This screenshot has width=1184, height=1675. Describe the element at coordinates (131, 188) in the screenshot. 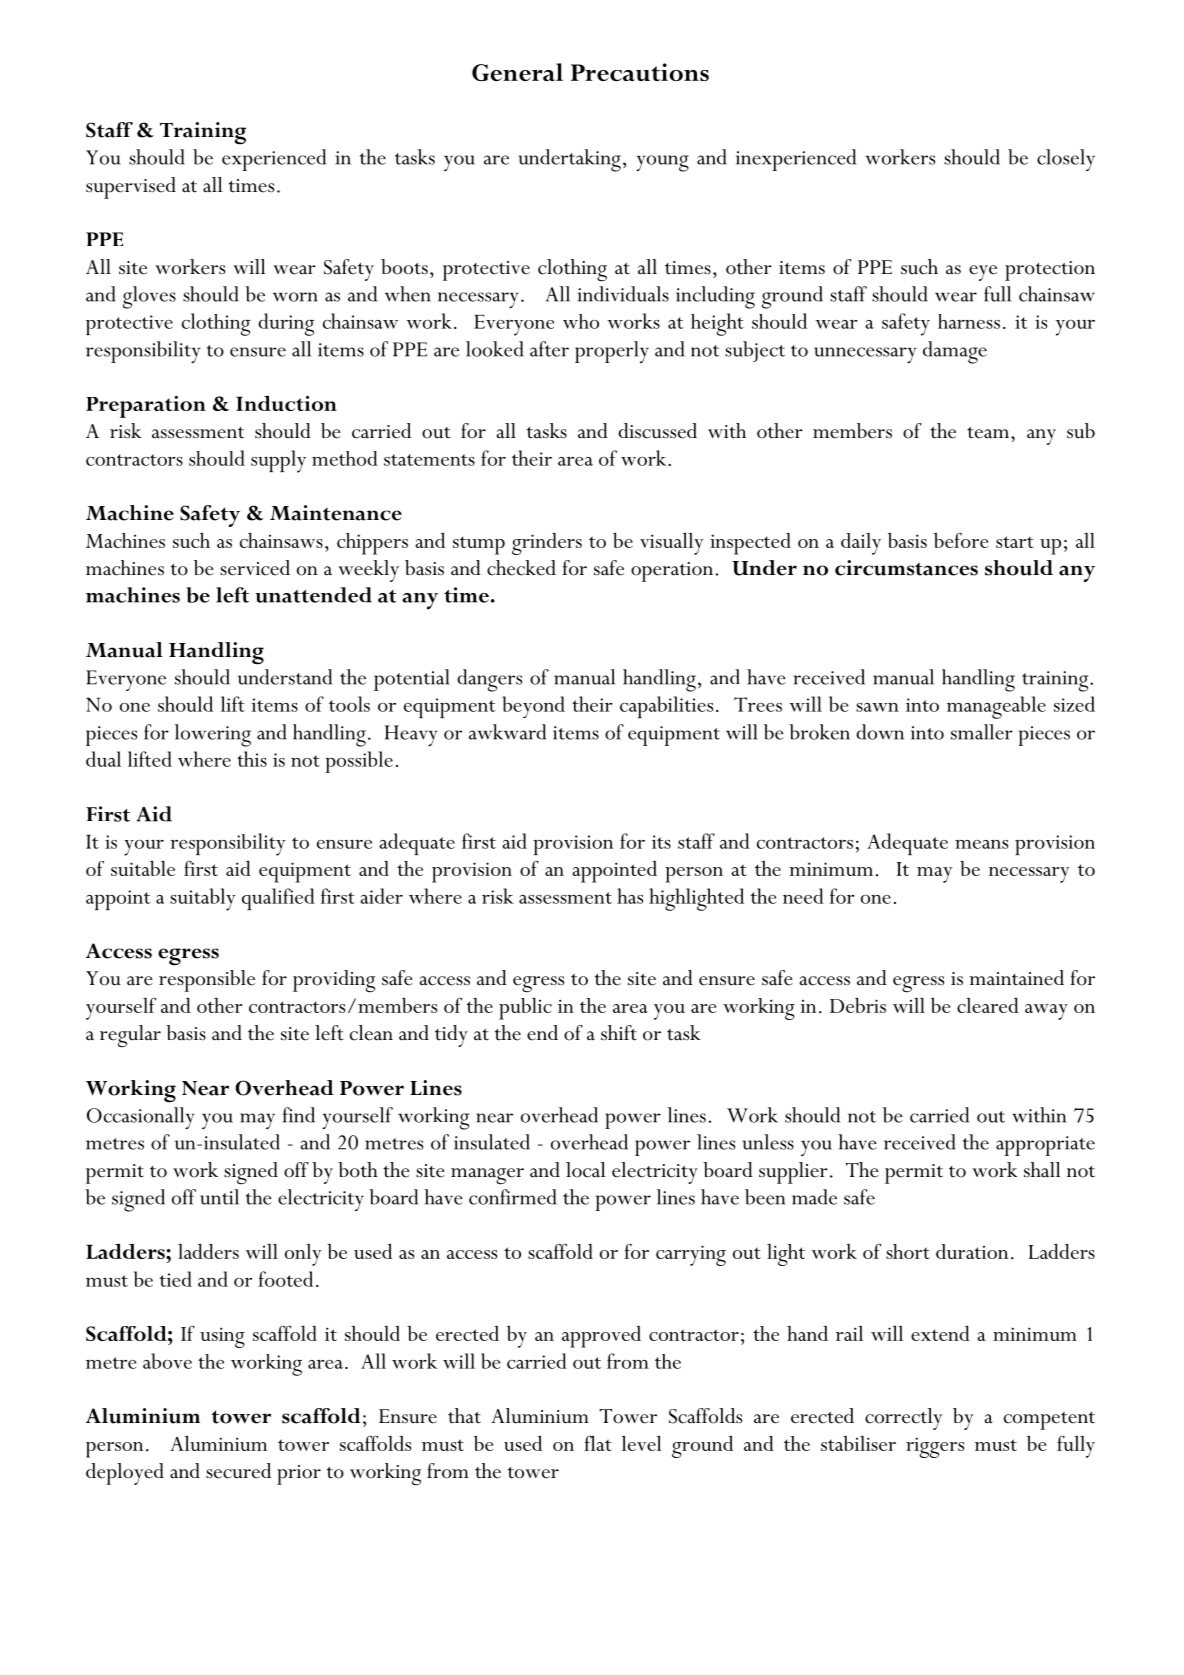

I see `supervised` at that location.
